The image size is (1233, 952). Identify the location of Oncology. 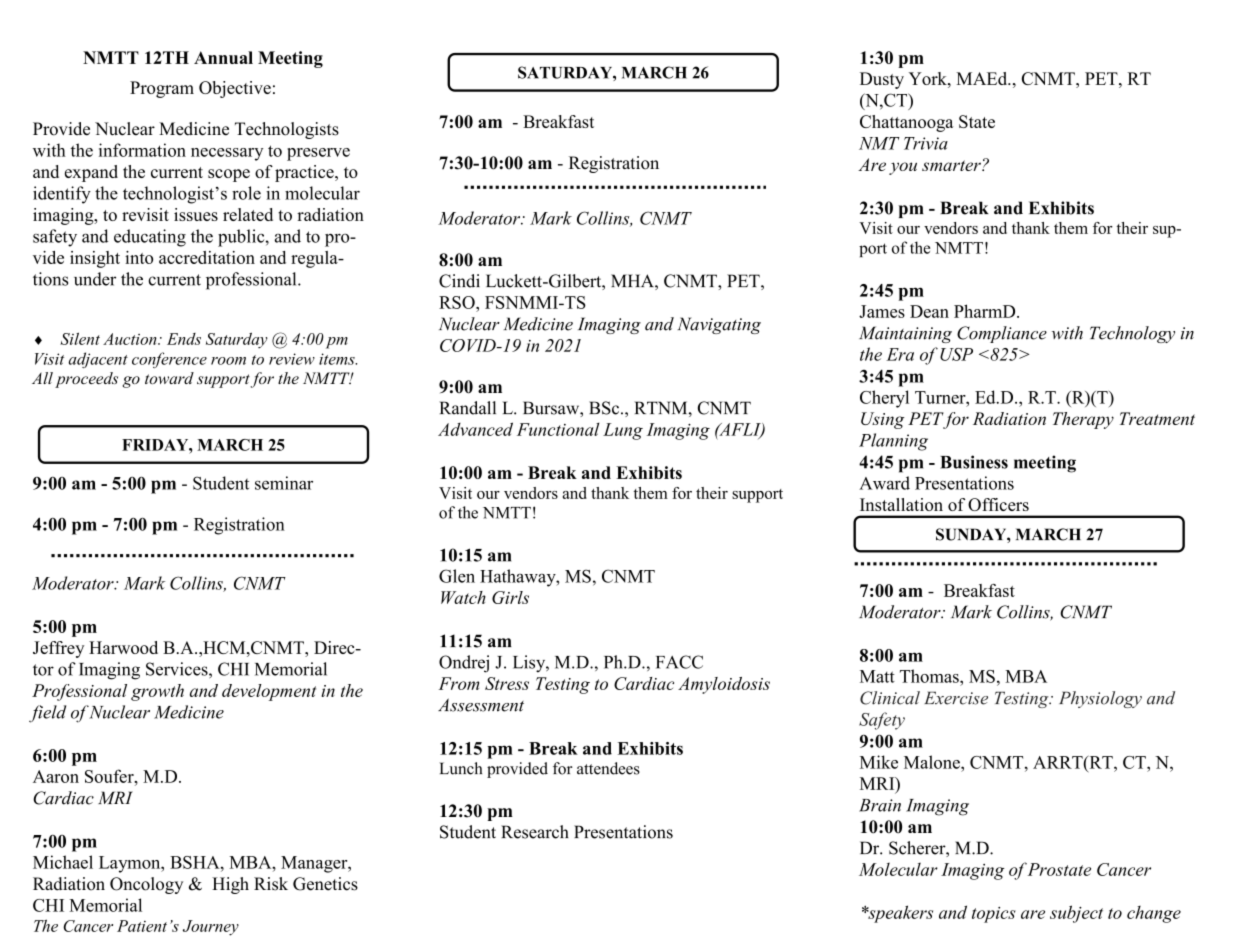
(146, 885).
